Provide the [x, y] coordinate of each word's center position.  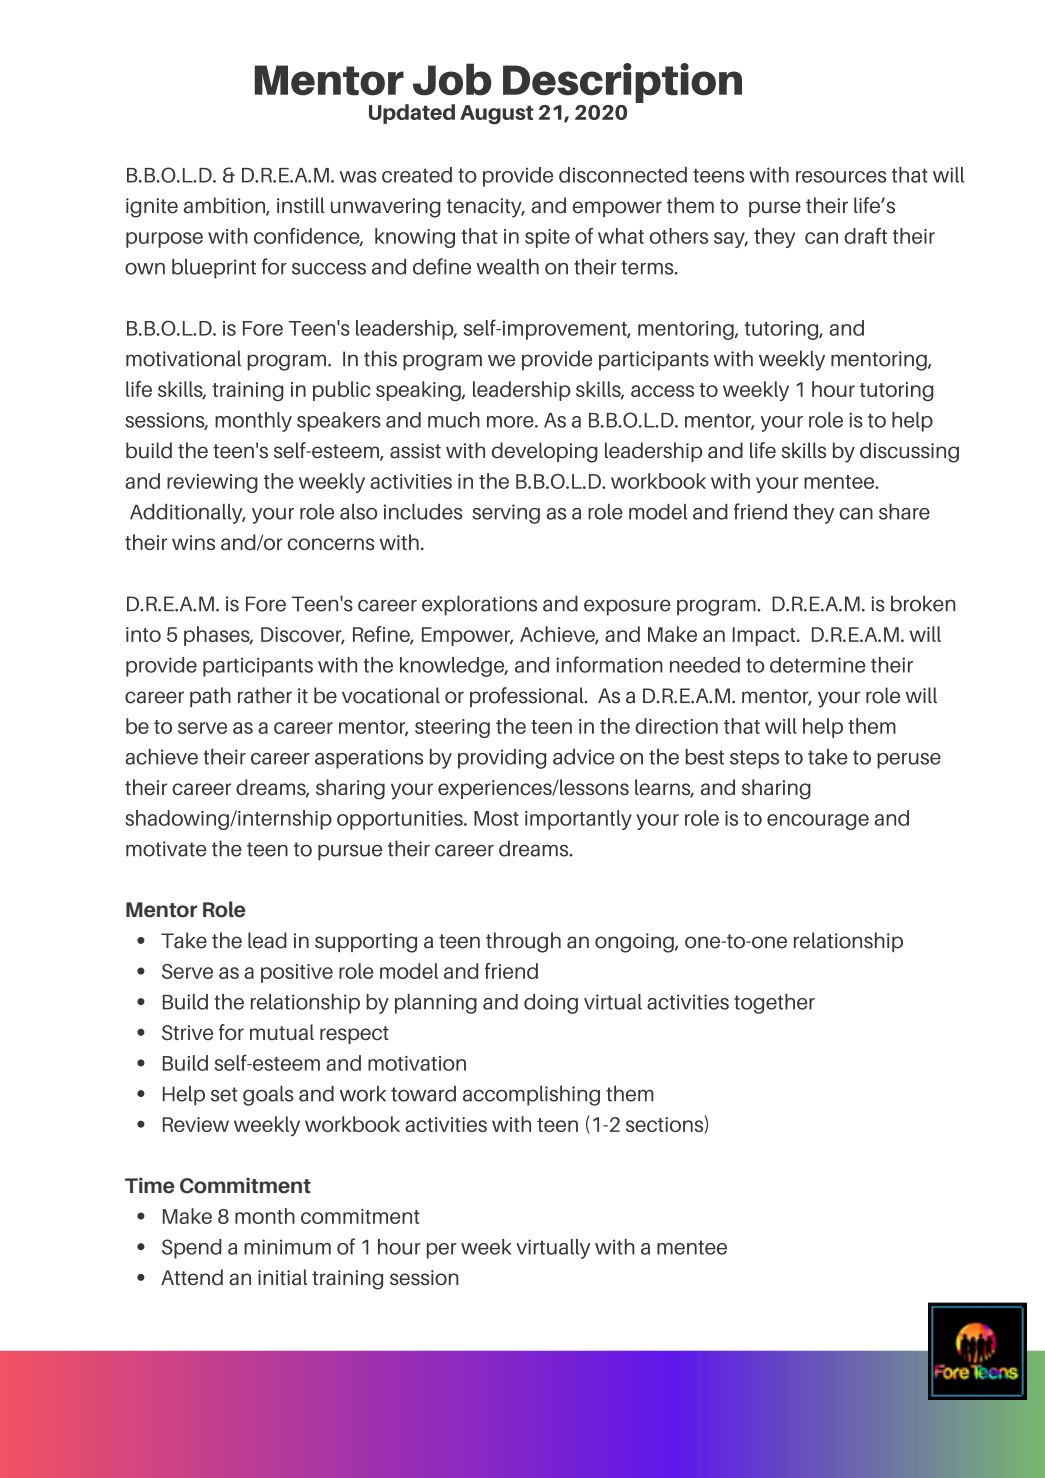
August [497, 115]
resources [841, 177]
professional [528, 697]
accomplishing [531, 1095]
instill [301, 205]
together [774, 1003]
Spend [192, 1249]
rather [265, 695]
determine [818, 665]
